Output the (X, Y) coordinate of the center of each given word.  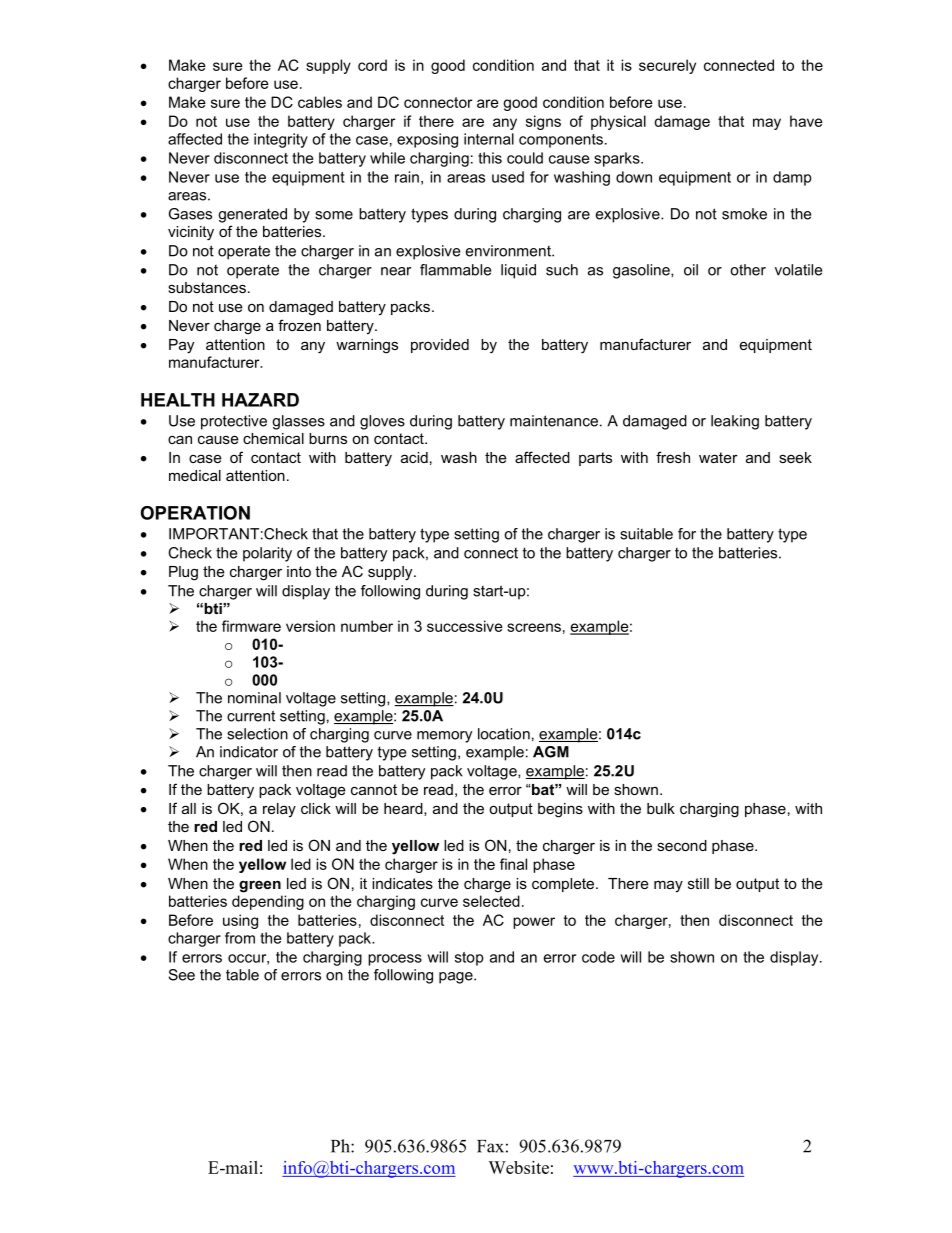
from (240, 938)
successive (465, 626)
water (718, 457)
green (260, 886)
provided (440, 346)
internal (489, 139)
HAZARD (260, 400)
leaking (735, 422)
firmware (251, 626)
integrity (281, 140)
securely (667, 66)
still (698, 883)
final (513, 864)
